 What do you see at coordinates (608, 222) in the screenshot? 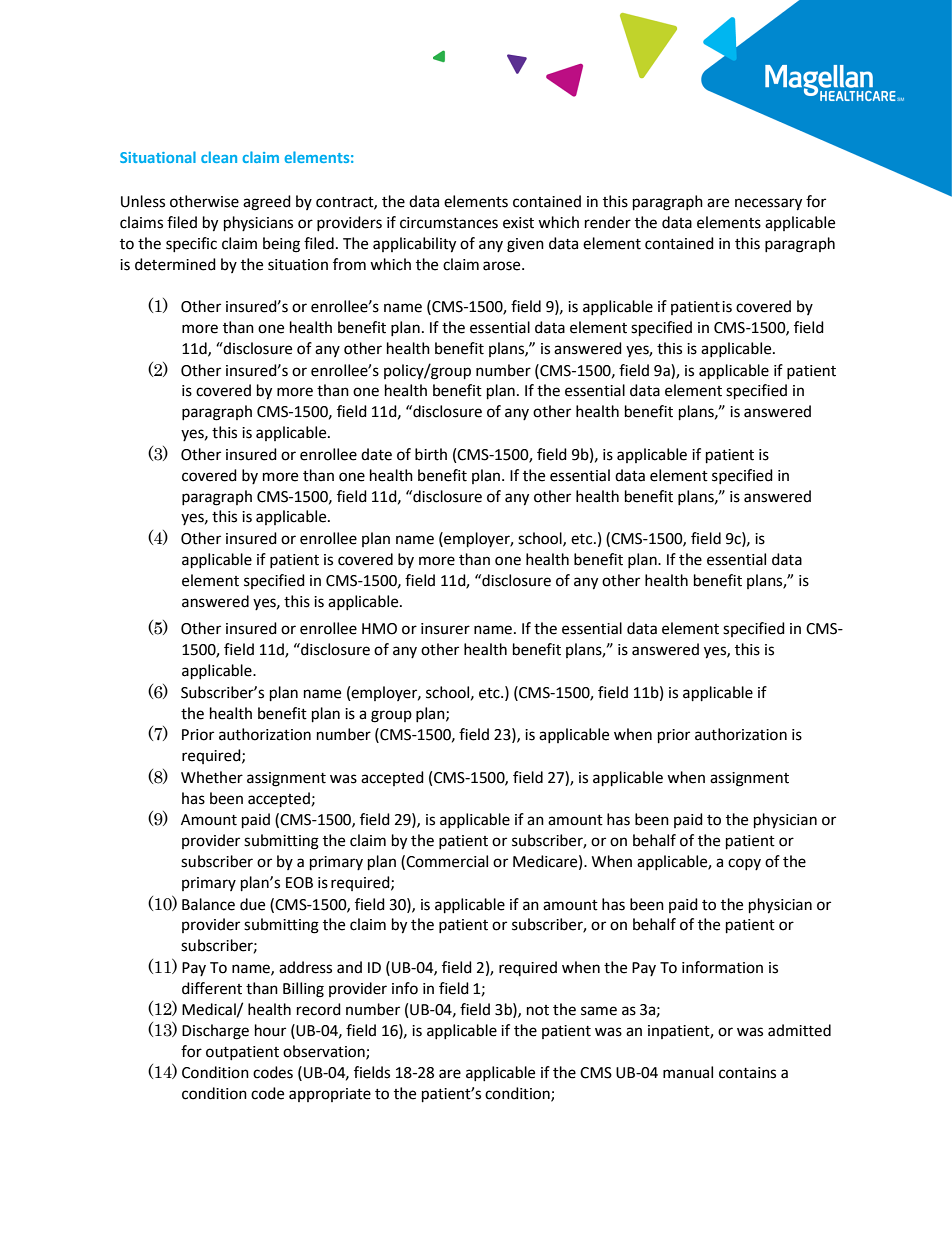
I see `render` at bounding box center [608, 222].
